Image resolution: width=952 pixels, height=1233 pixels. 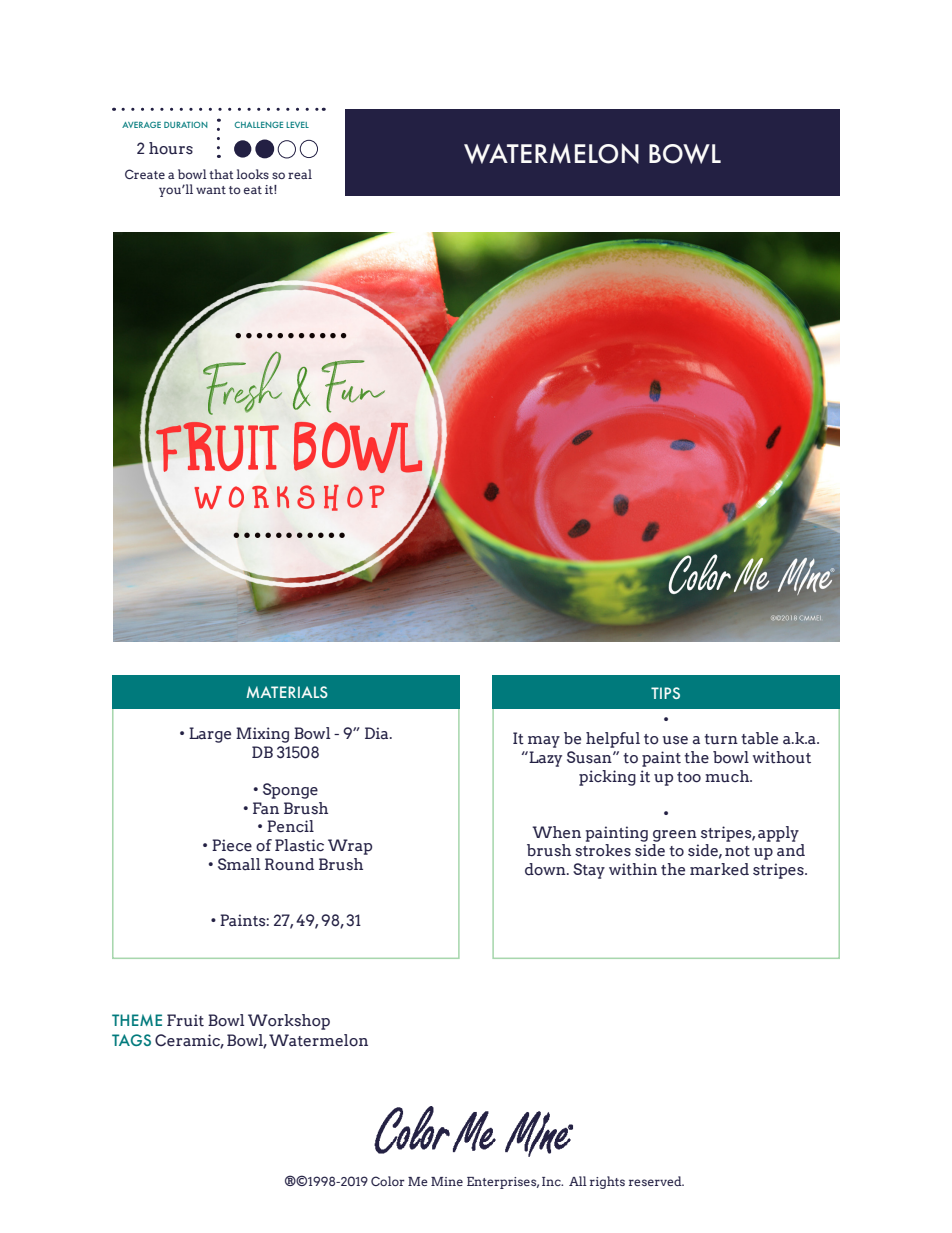 What do you see at coordinates (378, 733) in the screenshot?
I see `Dia` at bounding box center [378, 733].
